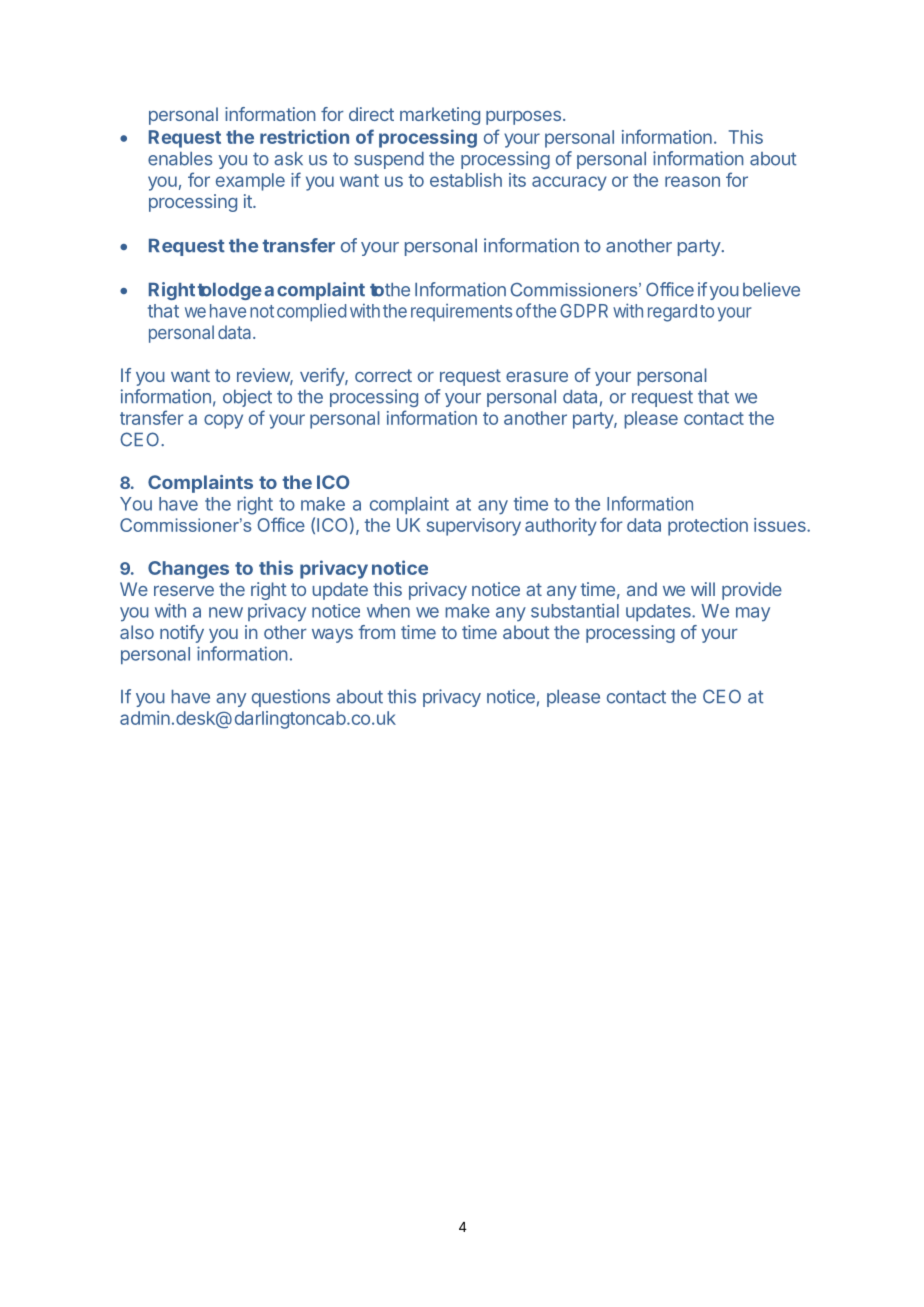  Describe the element at coordinates (223, 421) in the screenshot. I see `copy` at that location.
